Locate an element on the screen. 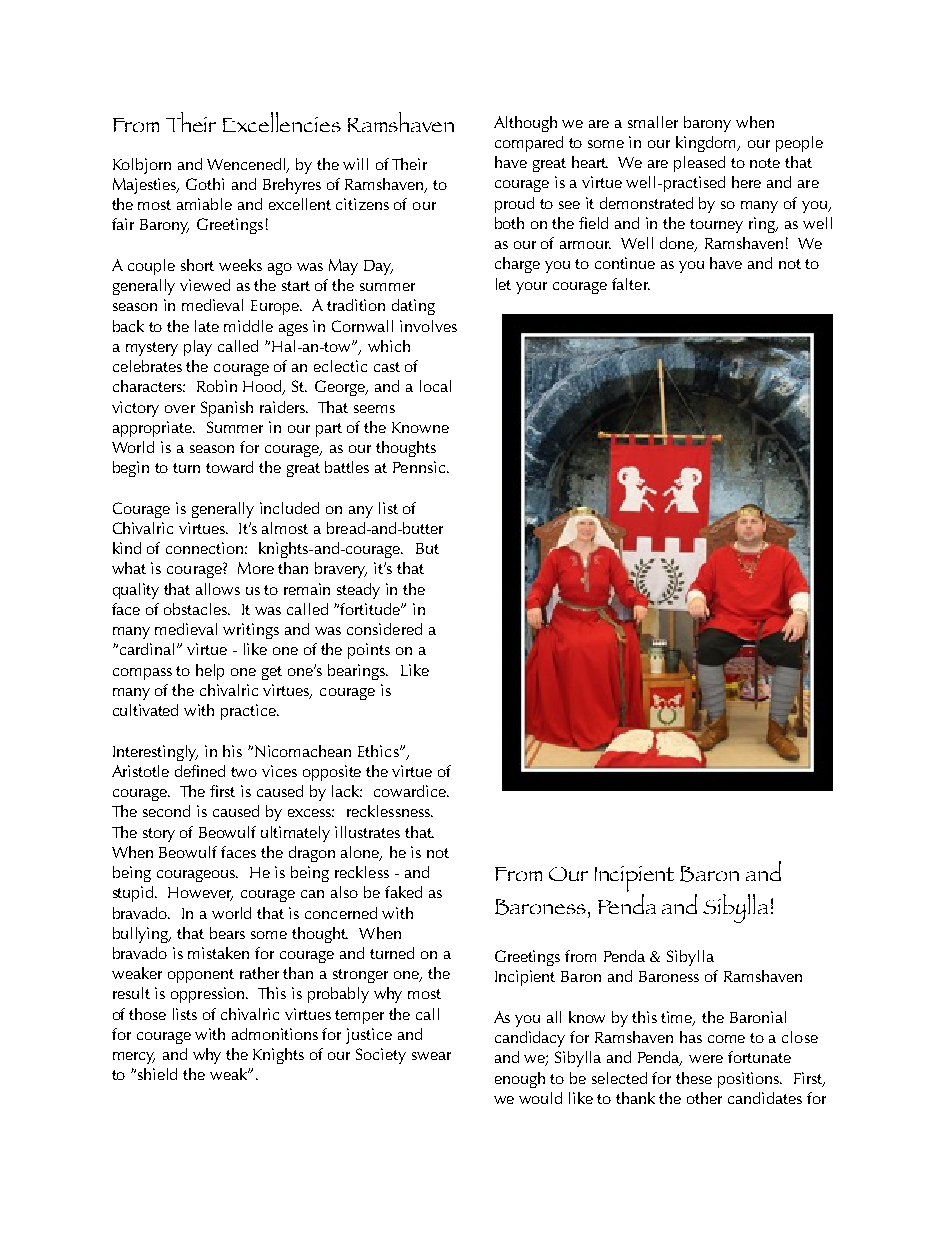 The height and width of the screenshot is (1233, 952). swear is located at coordinates (431, 1056).
